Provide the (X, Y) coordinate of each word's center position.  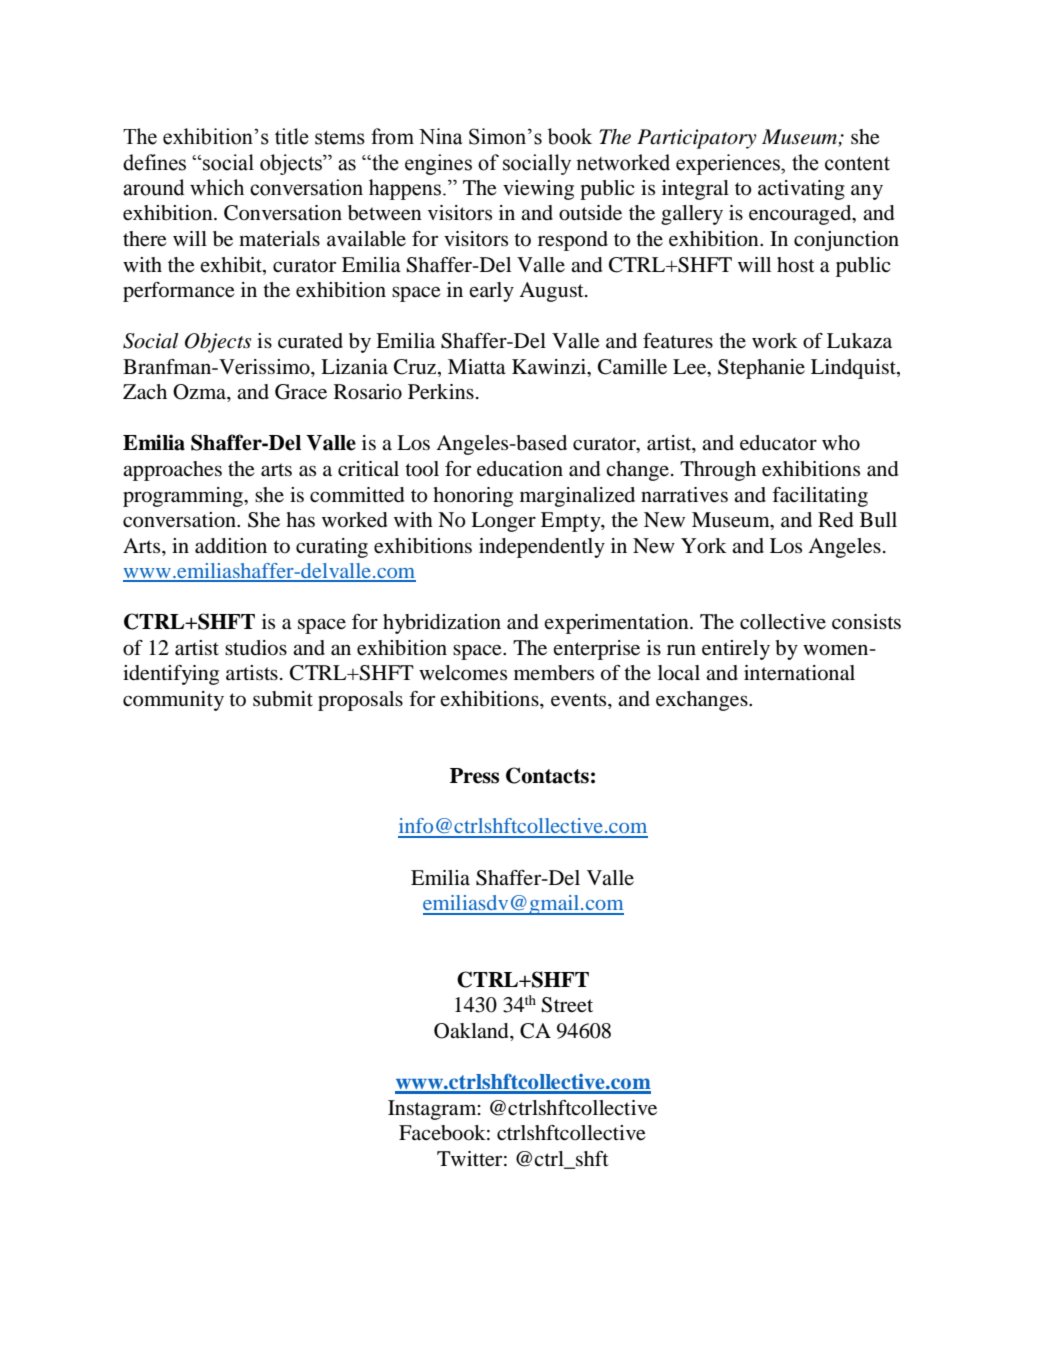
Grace (301, 392)
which (217, 187)
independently (542, 548)
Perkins (441, 392)
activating (801, 190)
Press (474, 776)
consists (866, 622)
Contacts (547, 775)
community (173, 701)
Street (567, 1005)
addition (231, 546)
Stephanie (761, 369)
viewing (538, 190)
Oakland (472, 1031)
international (799, 673)
